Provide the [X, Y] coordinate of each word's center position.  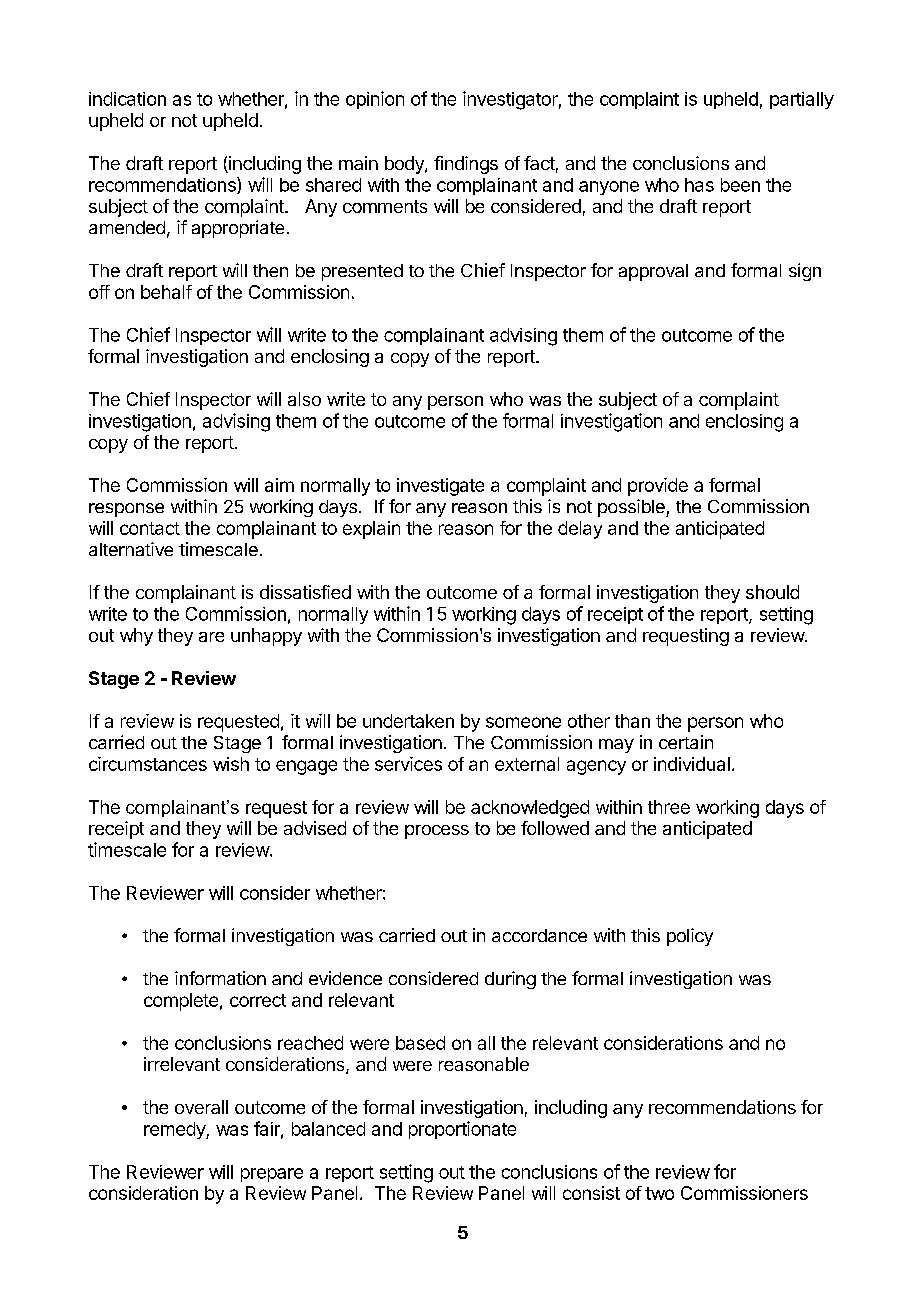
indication [127, 99]
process [437, 832]
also [304, 399]
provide [658, 487]
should [772, 592]
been [740, 185]
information [220, 978]
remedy [175, 1130]
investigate [440, 487]
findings [466, 165]
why [136, 637]
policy [690, 937]
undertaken [408, 721]
